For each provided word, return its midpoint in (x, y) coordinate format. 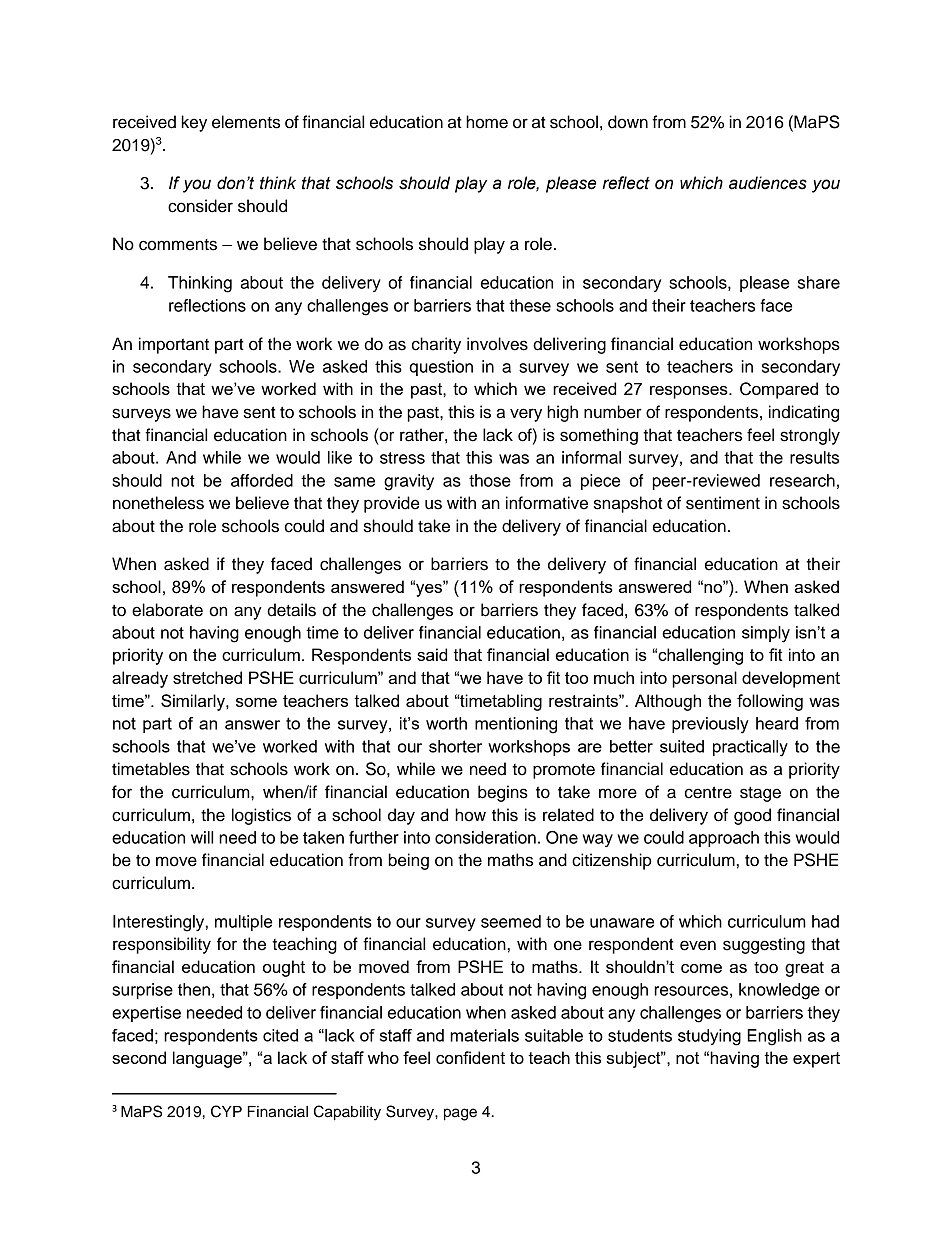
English (774, 1037)
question (441, 368)
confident (470, 1057)
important (174, 345)
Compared (779, 390)
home (487, 122)
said (432, 654)
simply (766, 634)
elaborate (167, 610)
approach (724, 839)
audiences (768, 183)
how (470, 815)
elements (246, 122)
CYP (226, 1111)
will (202, 837)
